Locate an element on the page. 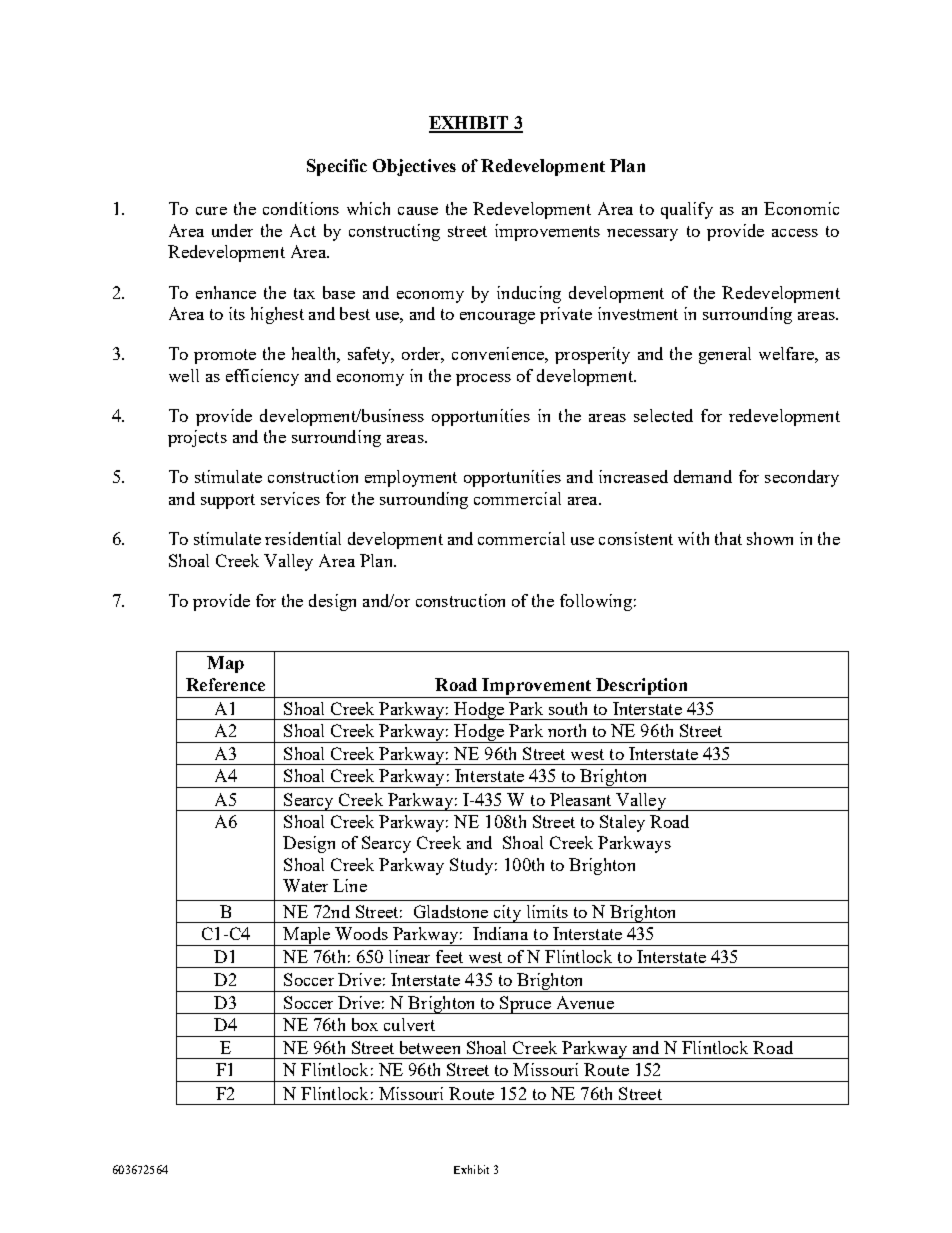  box is located at coordinates (365, 1024).
